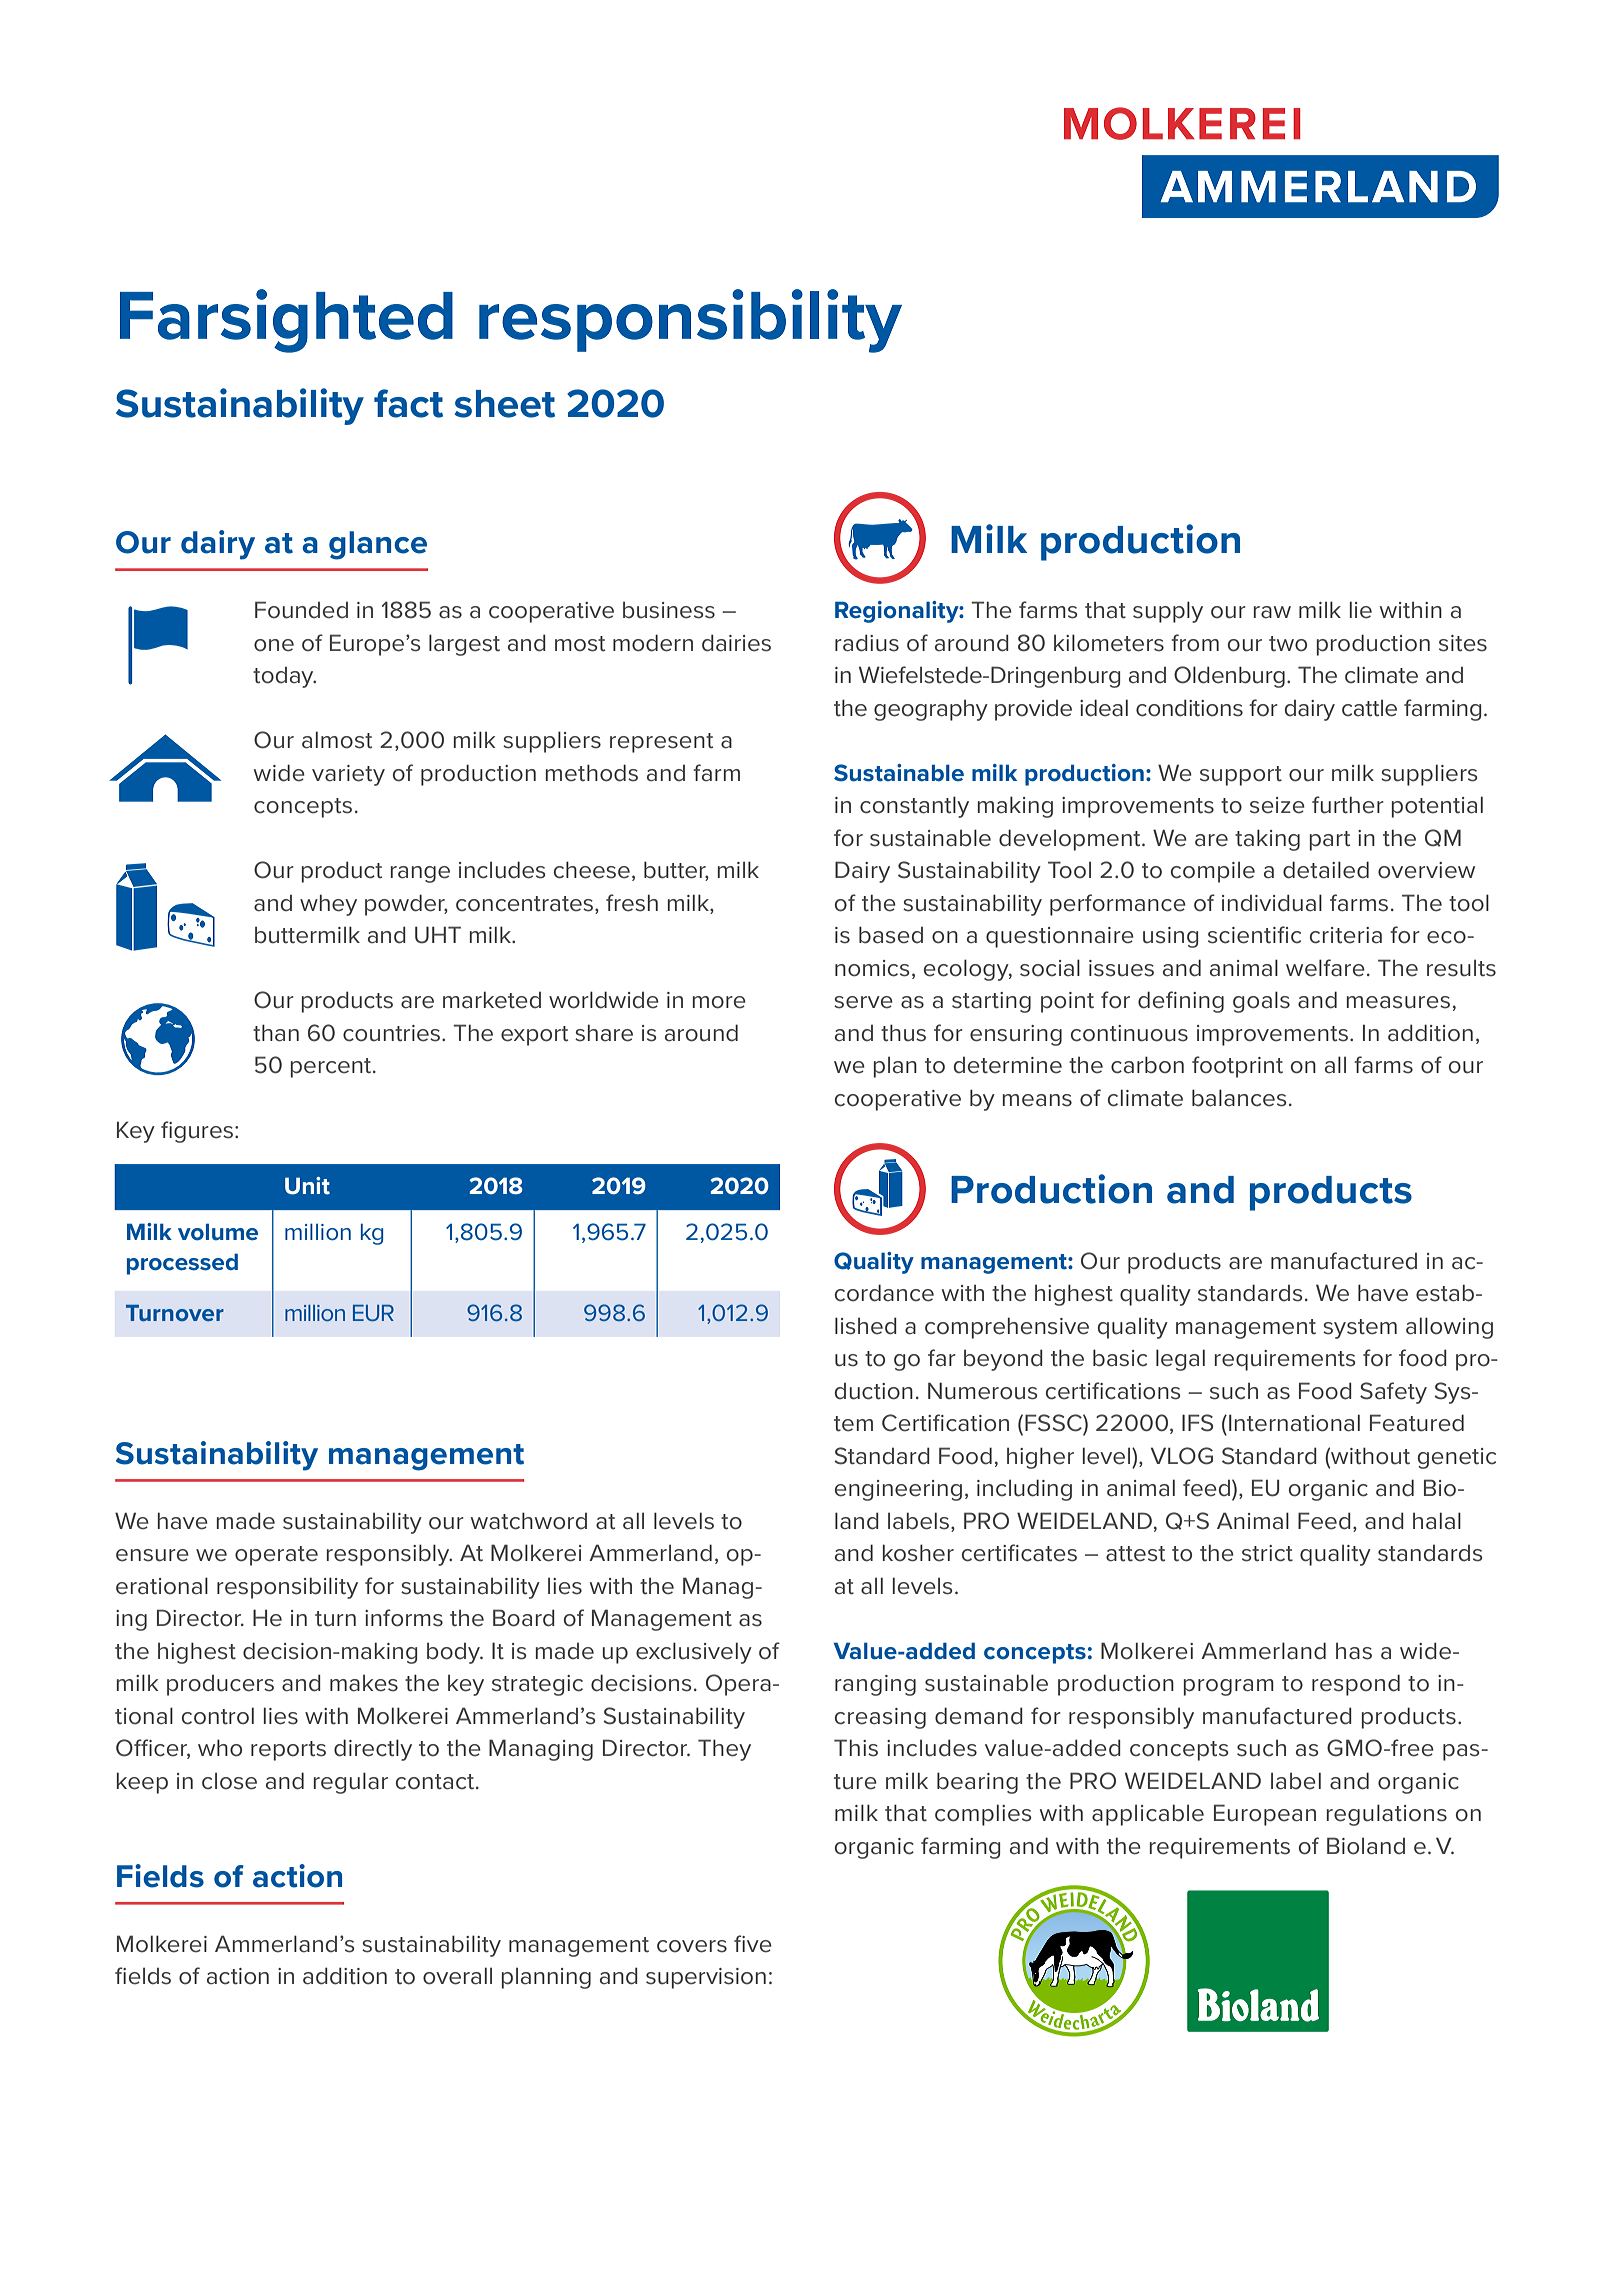 The width and height of the screenshot is (1614, 2282). Describe the element at coordinates (903, 1033) in the screenshot. I see `thus` at that location.
